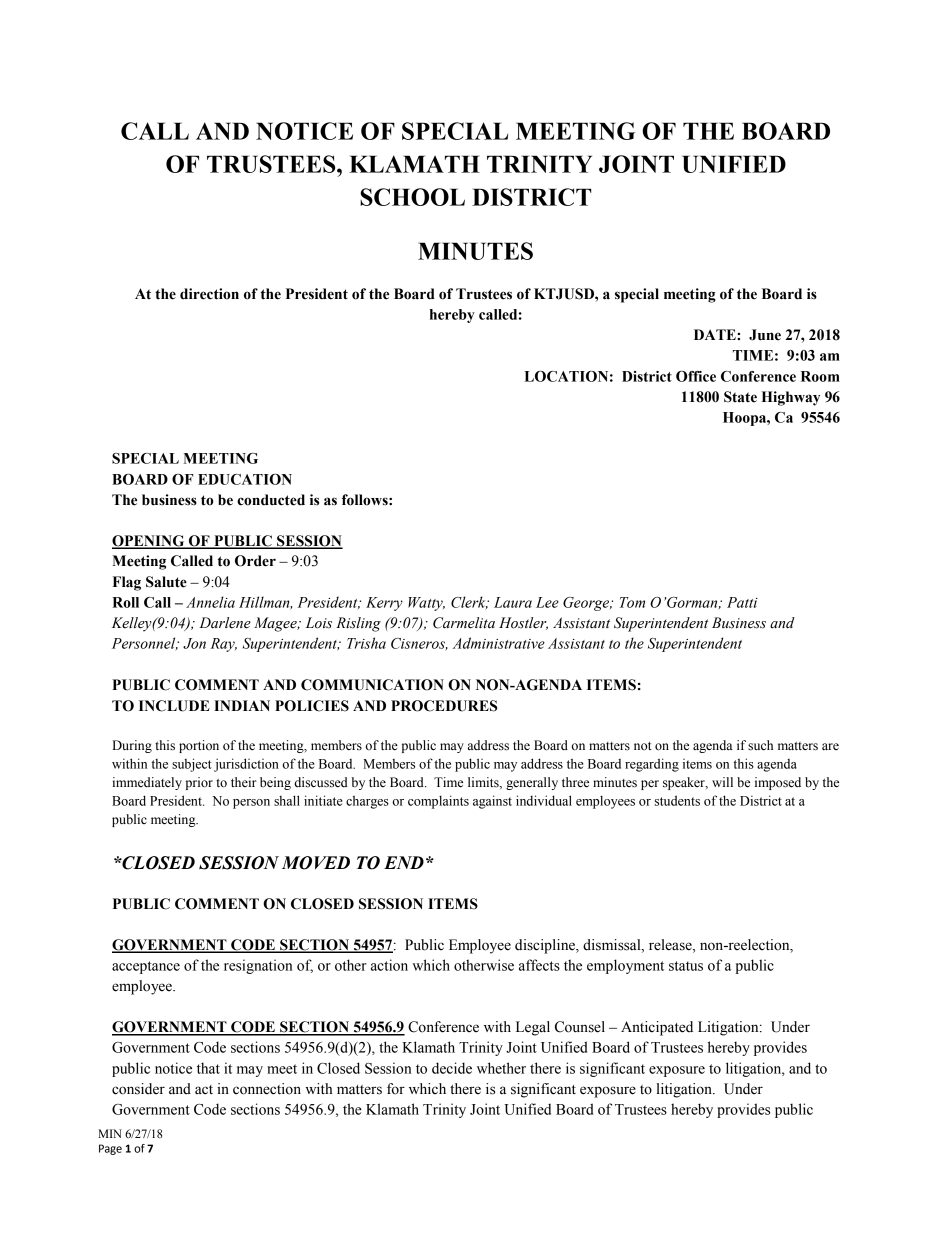 The image size is (952, 1233). What do you see at coordinates (657, 1028) in the screenshot?
I see `Anticipated` at bounding box center [657, 1028].
